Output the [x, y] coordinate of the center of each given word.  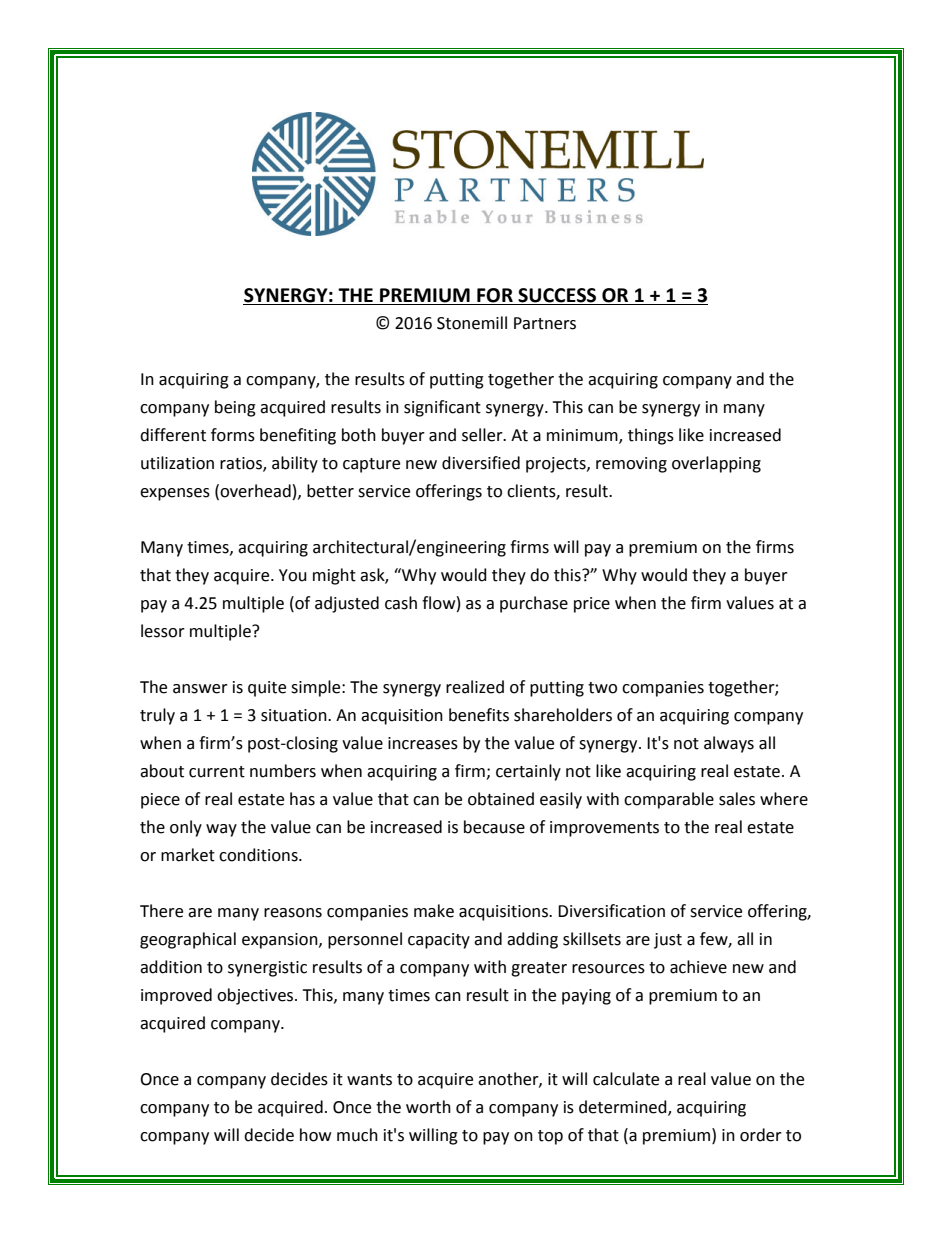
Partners [545, 323]
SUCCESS [557, 296]
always [729, 744]
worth [428, 1107]
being [235, 408]
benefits [479, 715]
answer [200, 689]
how [315, 1135]
